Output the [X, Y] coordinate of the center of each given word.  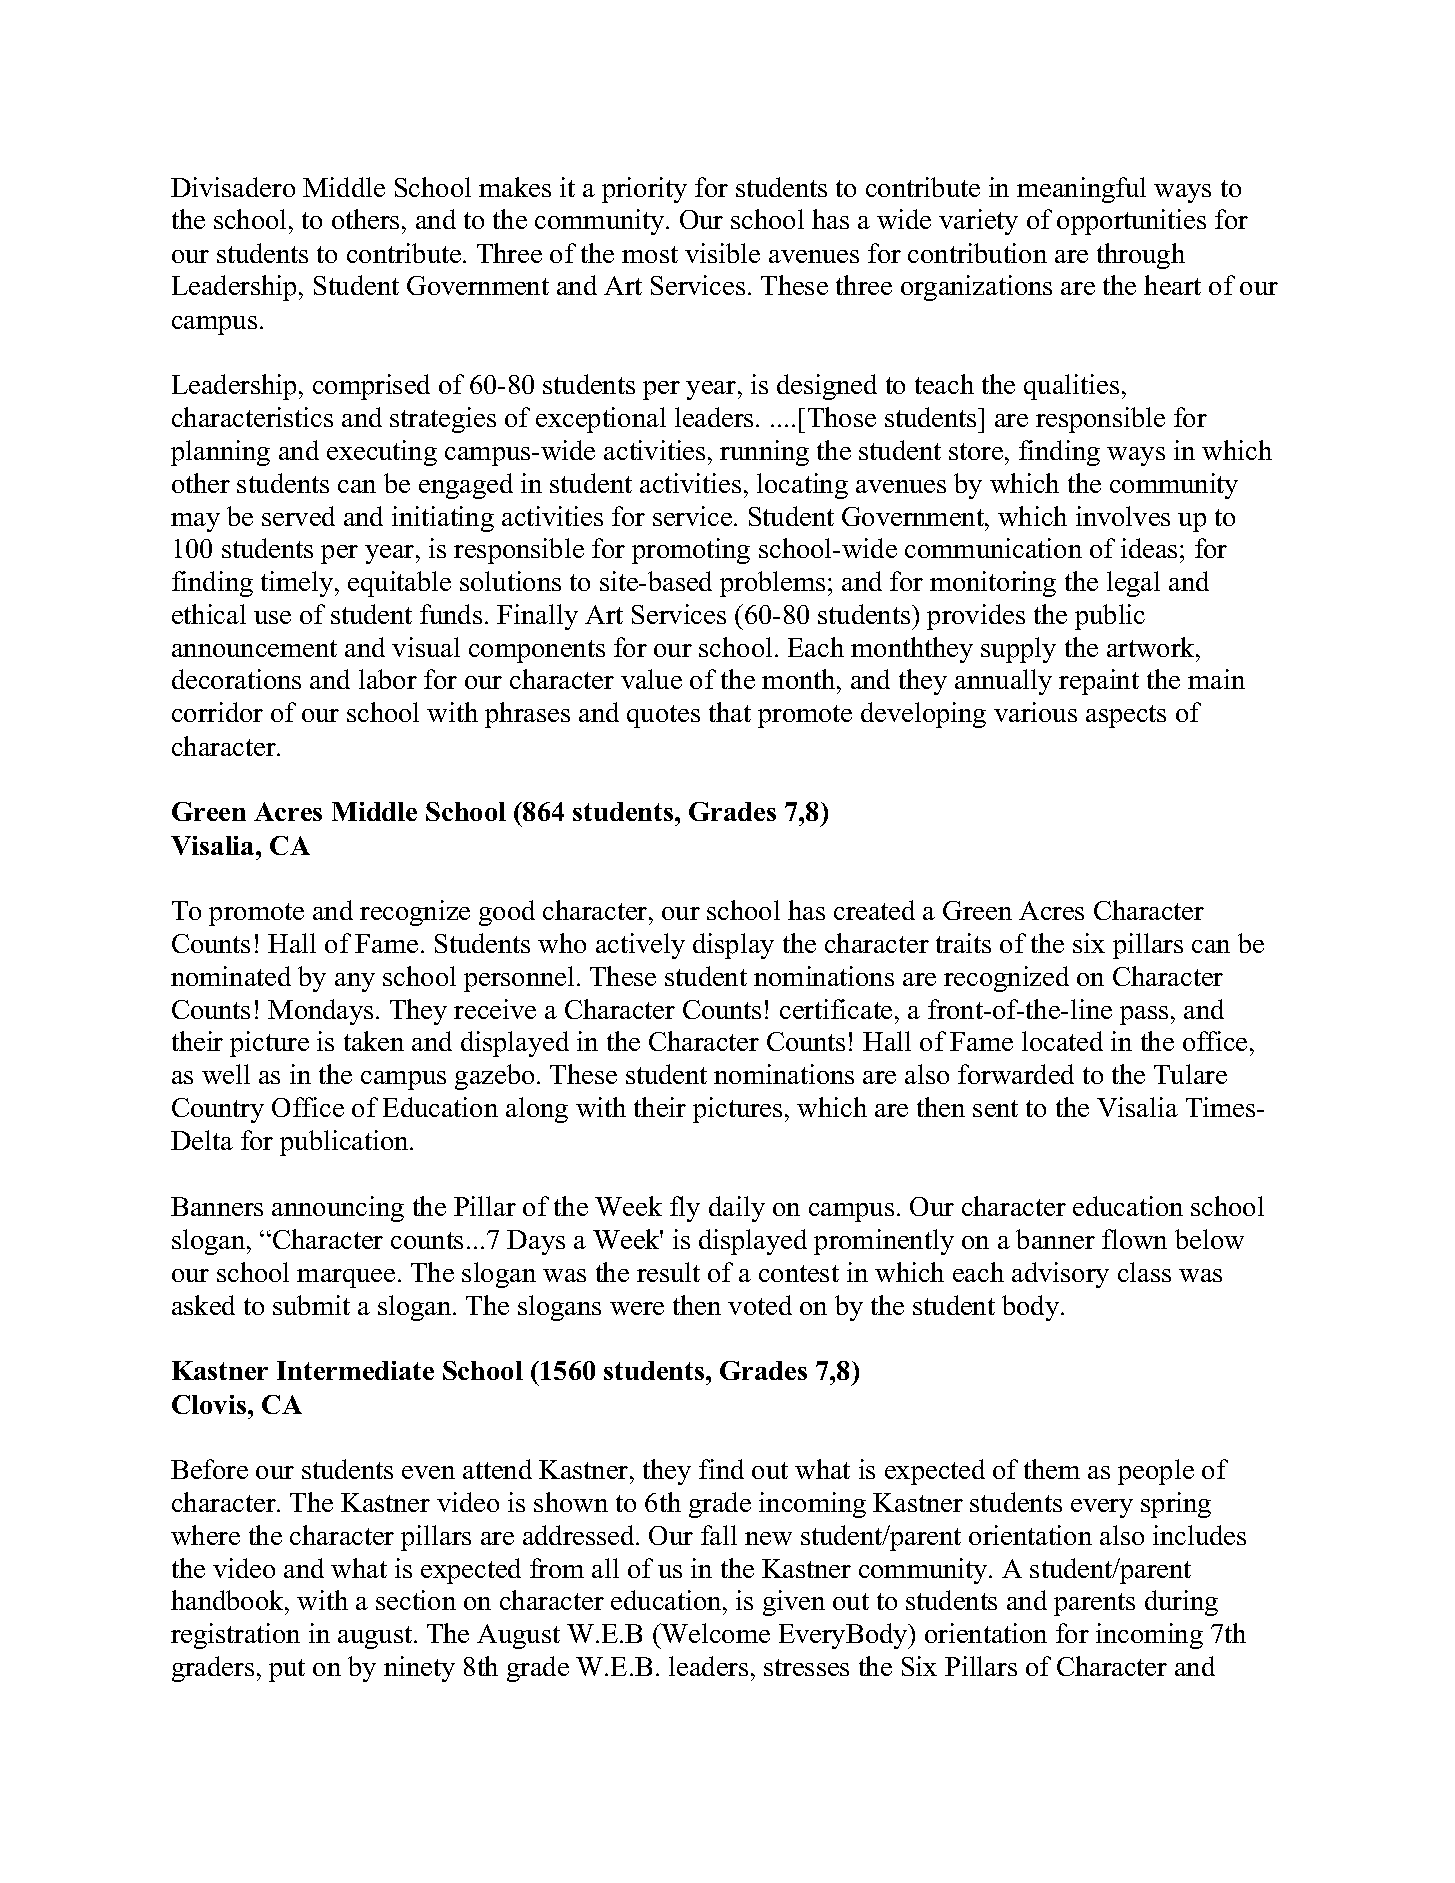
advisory [1060, 1275]
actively [640, 946]
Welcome [715, 1633]
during [1181, 1603]
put [287, 1670]
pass [1144, 1015]
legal [1133, 584]
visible [722, 253]
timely [298, 584]
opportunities [1131, 222]
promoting [691, 551]
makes [515, 187]
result [668, 1272]
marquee [346, 1278]
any [355, 982]
